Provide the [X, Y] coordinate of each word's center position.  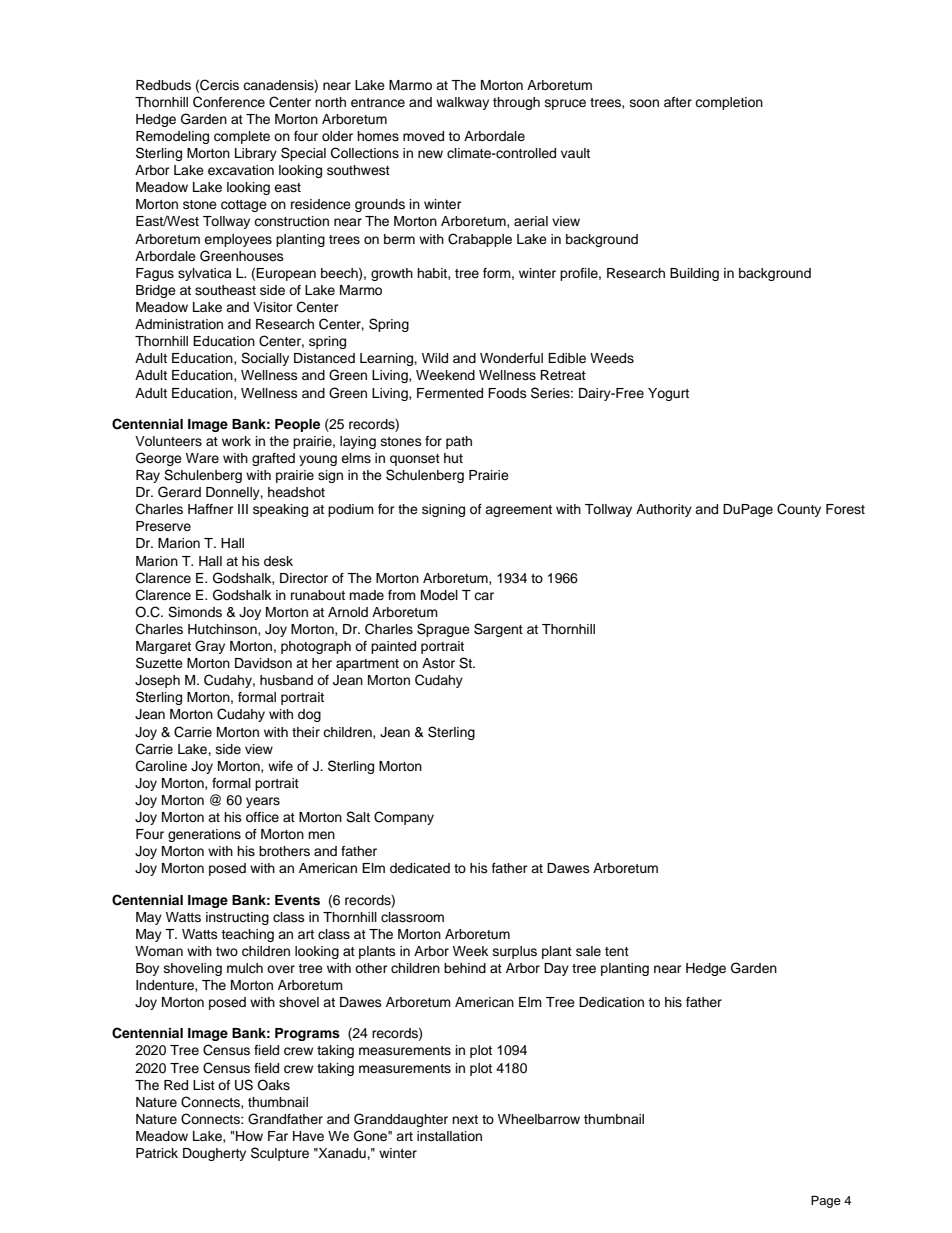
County [799, 510]
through [516, 103]
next [465, 1119]
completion [729, 103]
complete [242, 137]
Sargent [498, 630]
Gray [210, 647]
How [249, 1136]
